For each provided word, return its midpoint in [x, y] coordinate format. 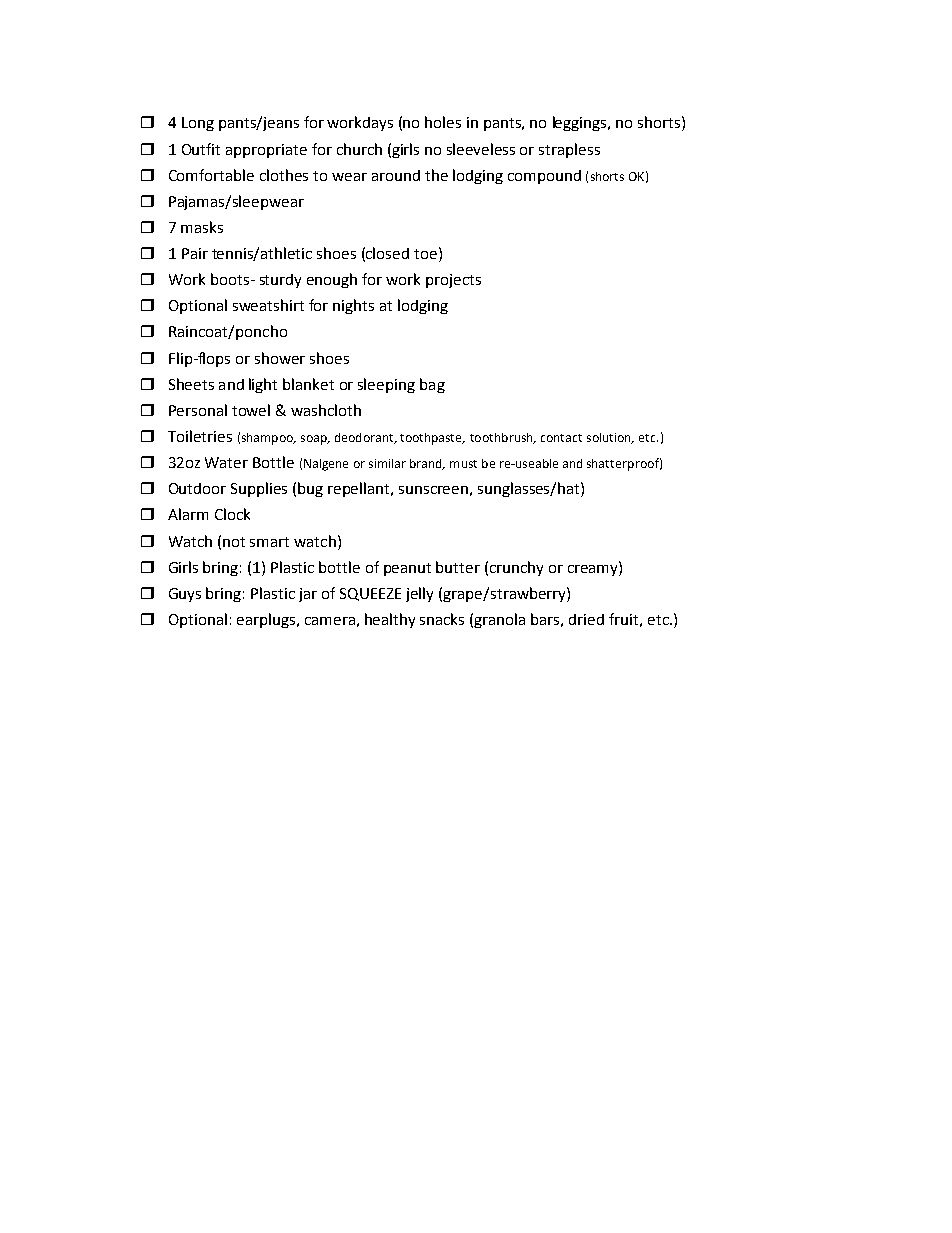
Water [226, 462]
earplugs [267, 620]
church [359, 149]
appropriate [266, 151]
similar [387, 463]
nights [353, 306]
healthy [390, 620]
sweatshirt [268, 305]
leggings [581, 123]
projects [453, 281]
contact [561, 438]
